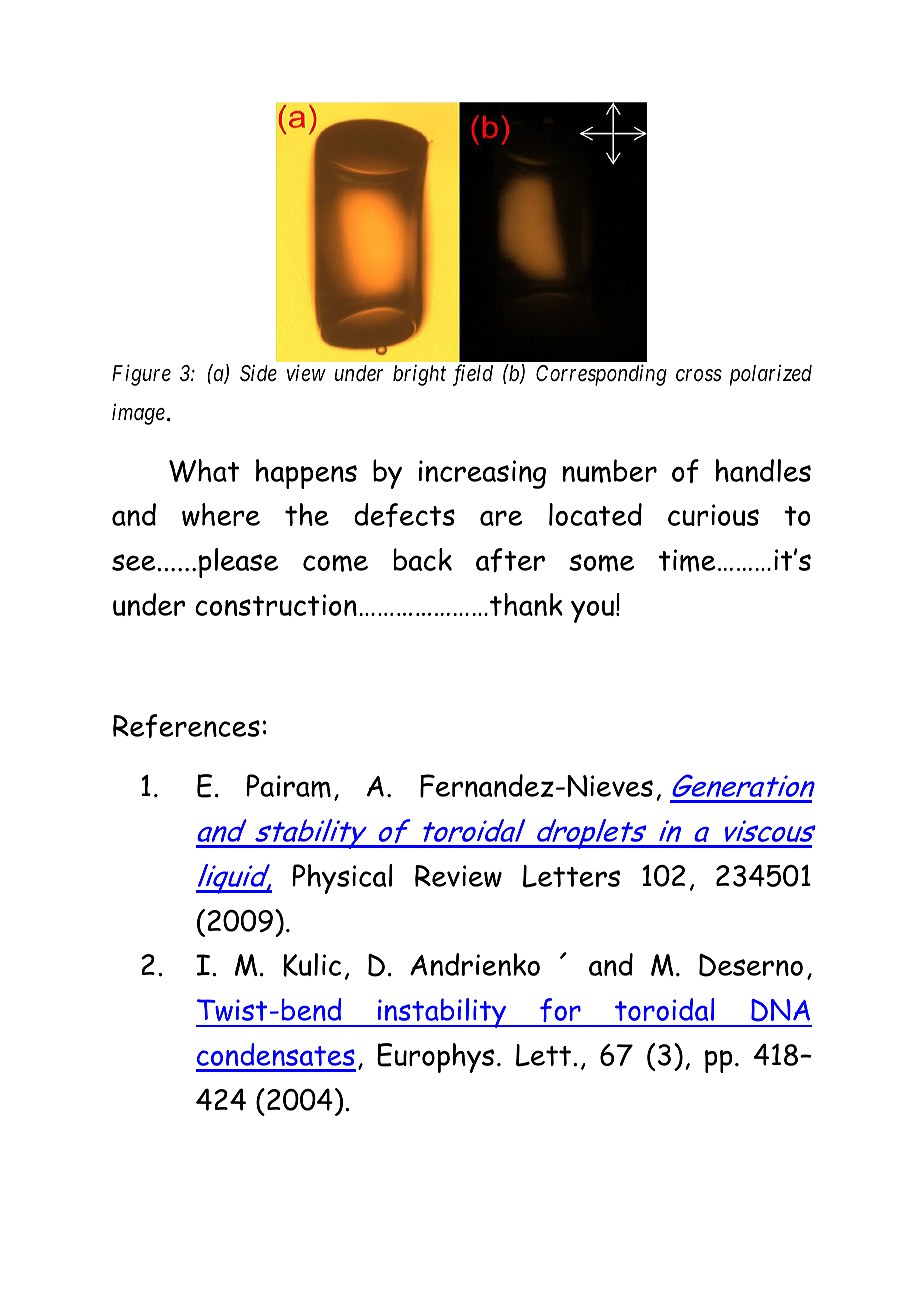  I want to click on References, so click(186, 726).
